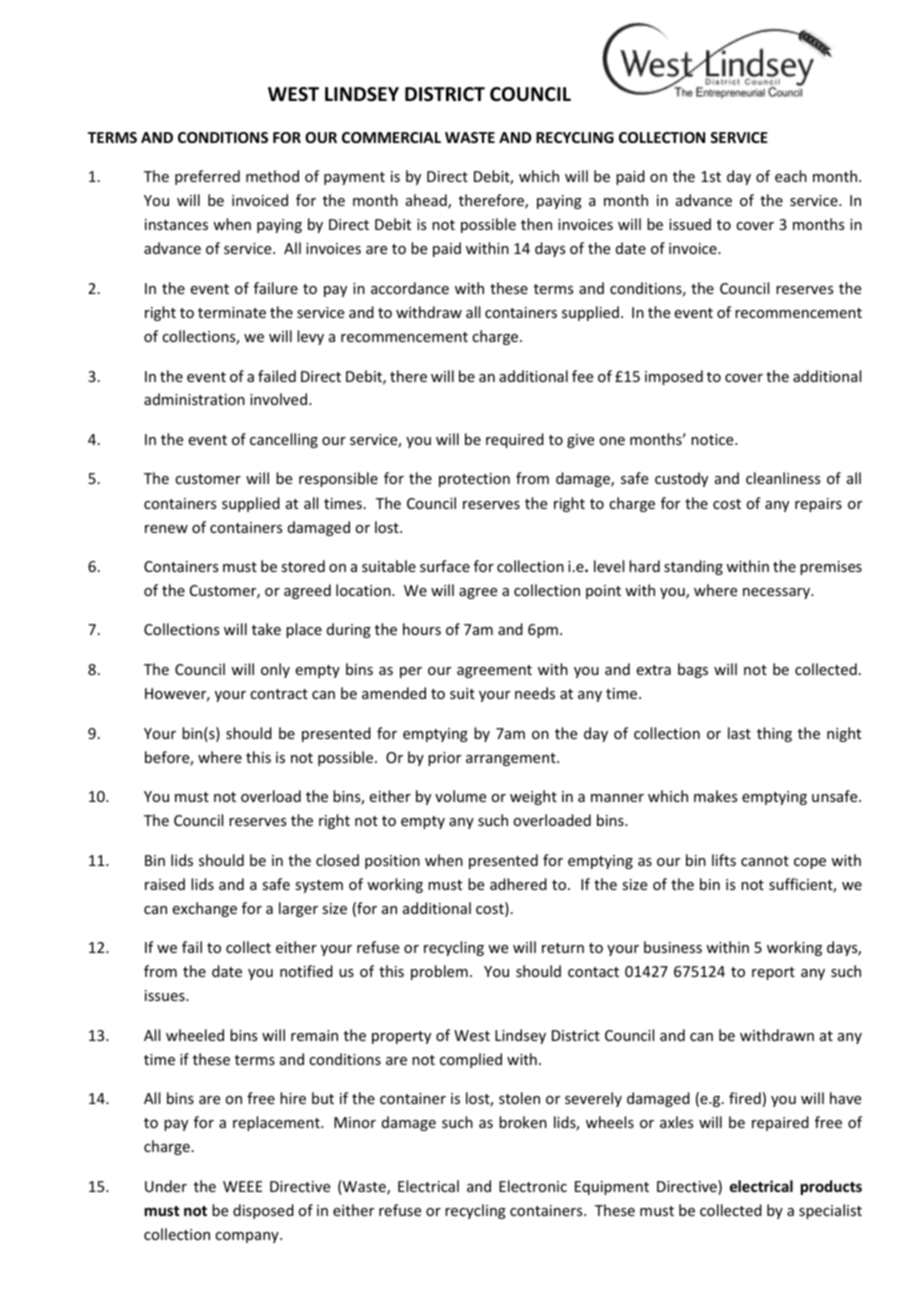 The image size is (924, 1308). What do you see at coordinates (535, 693) in the screenshot?
I see `needs` at bounding box center [535, 693].
